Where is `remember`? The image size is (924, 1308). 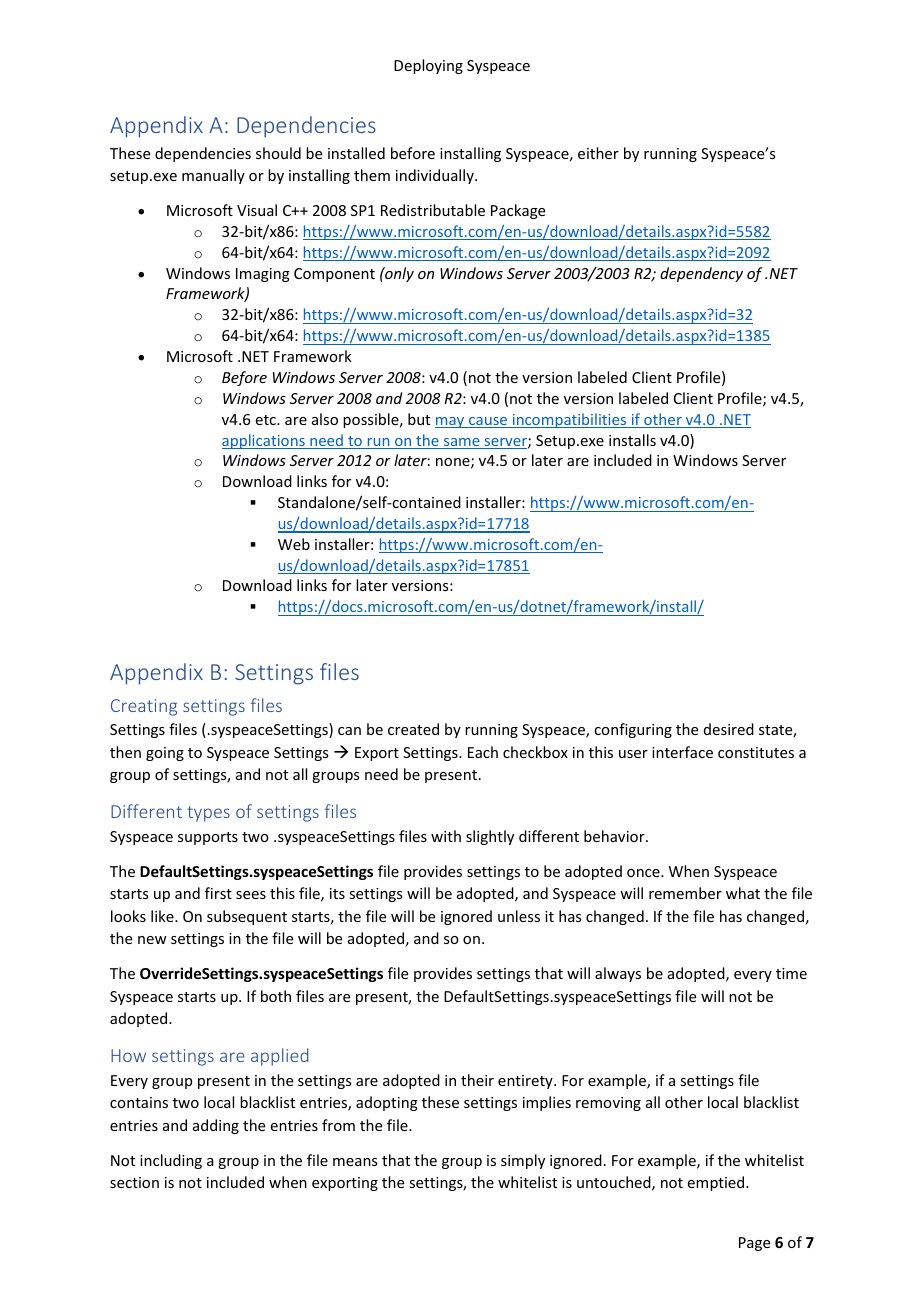
remember is located at coordinates (685, 893).
